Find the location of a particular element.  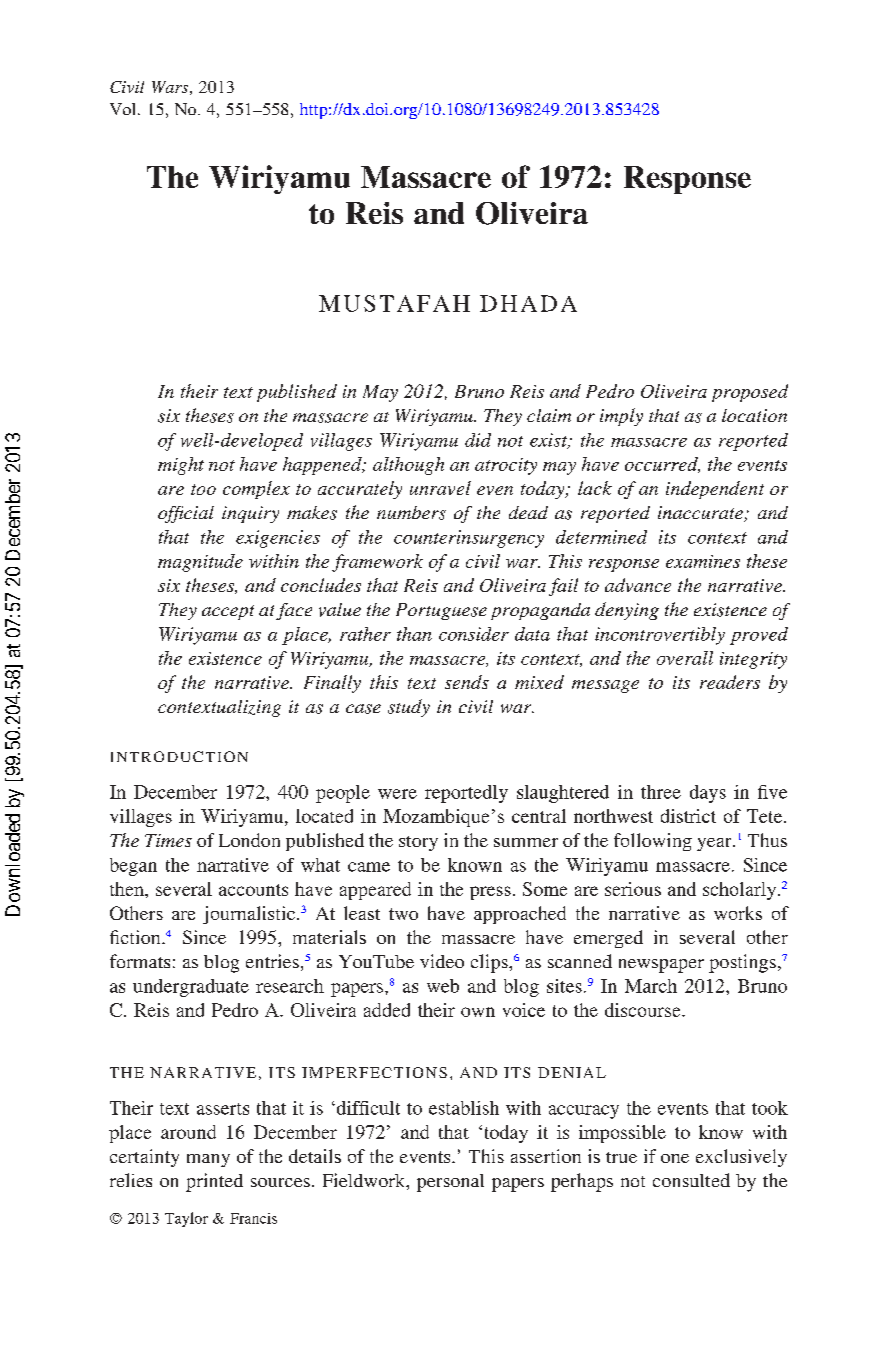

proposed is located at coordinates (750, 393).
